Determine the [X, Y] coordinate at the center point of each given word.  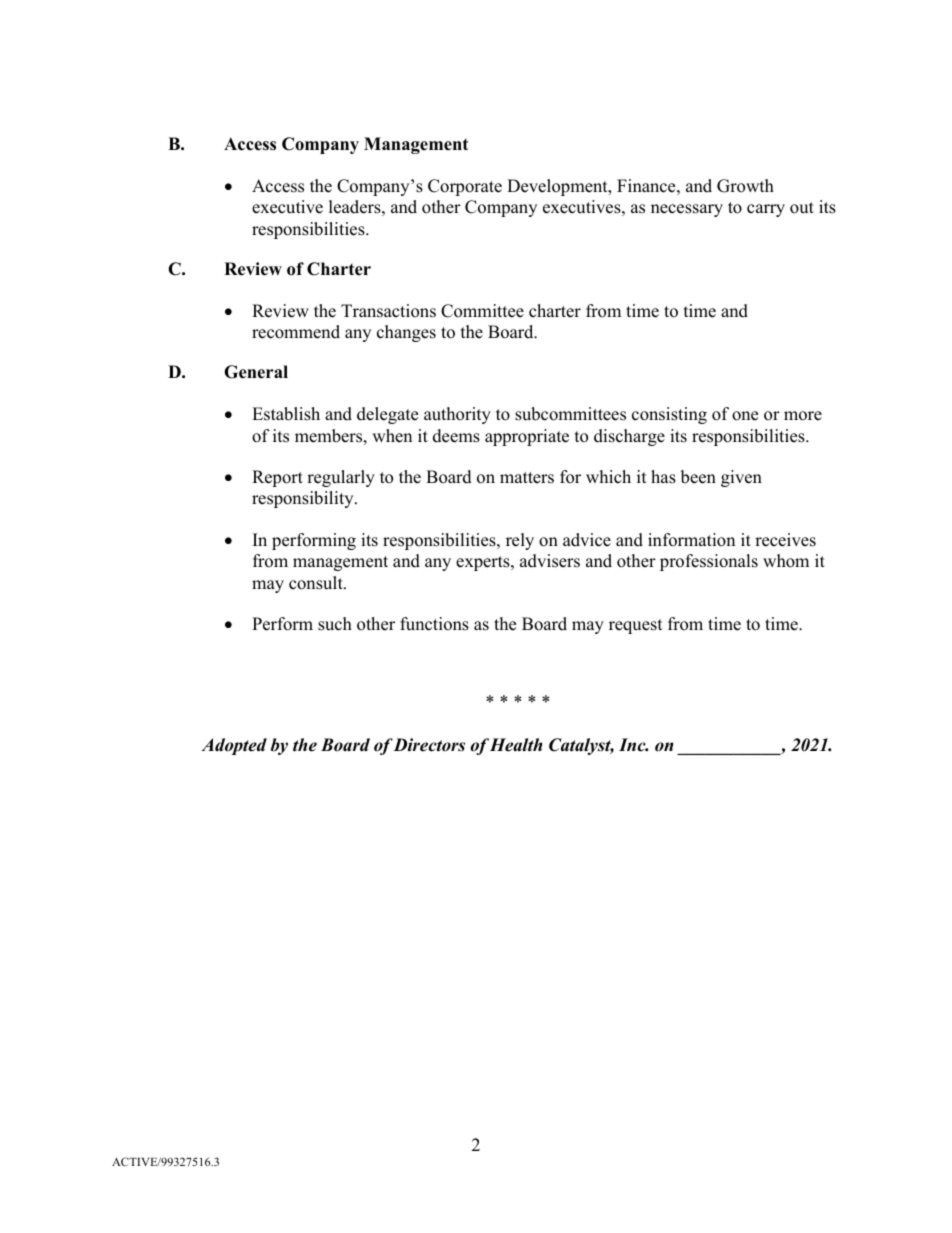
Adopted [234, 746]
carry [766, 210]
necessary [687, 210]
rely [520, 541]
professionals [709, 562]
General [256, 372]
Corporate [465, 187]
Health [516, 745]
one [745, 416]
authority [457, 415]
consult [317, 583]
